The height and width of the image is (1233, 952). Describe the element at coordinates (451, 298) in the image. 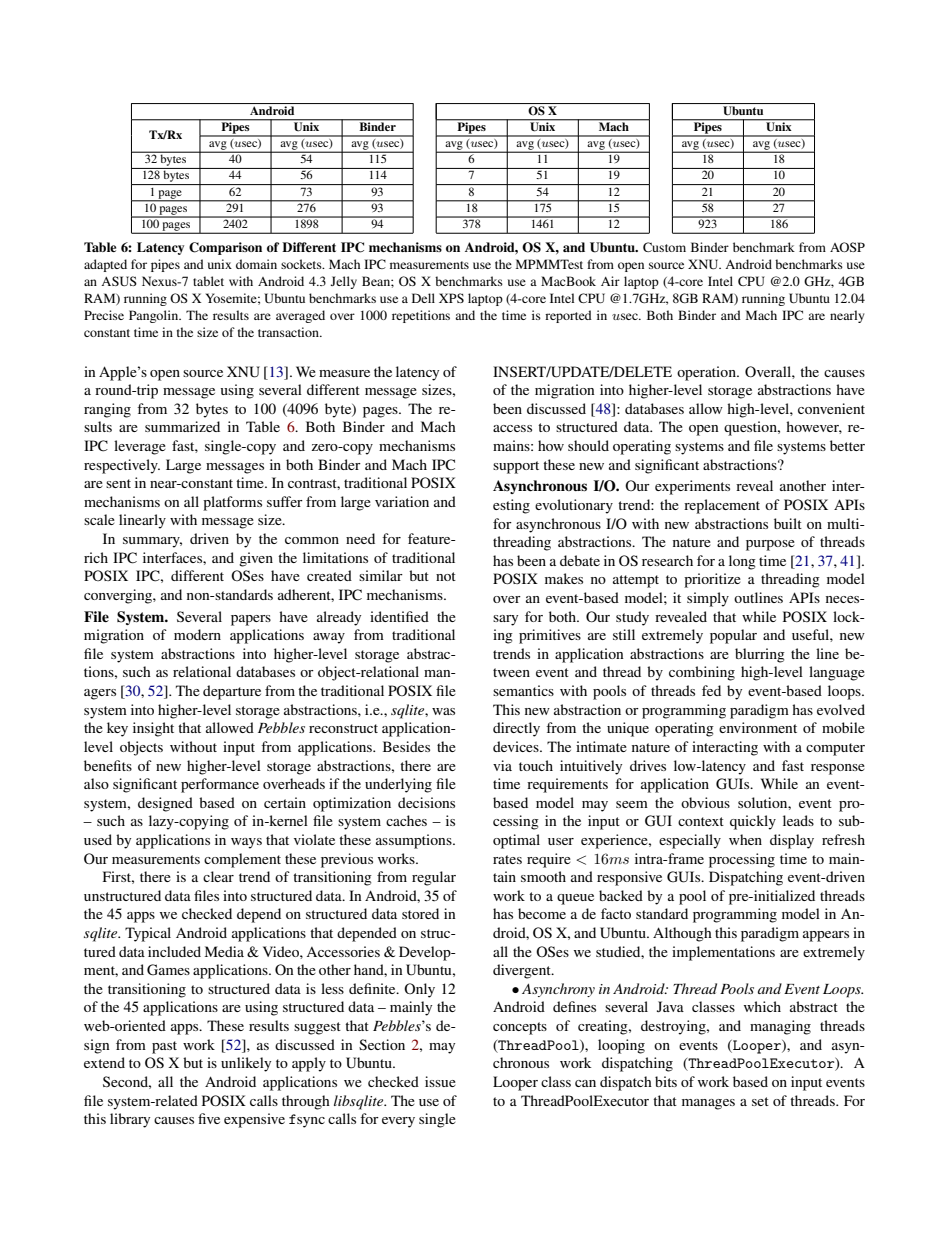

I see `XPS` at that location.
